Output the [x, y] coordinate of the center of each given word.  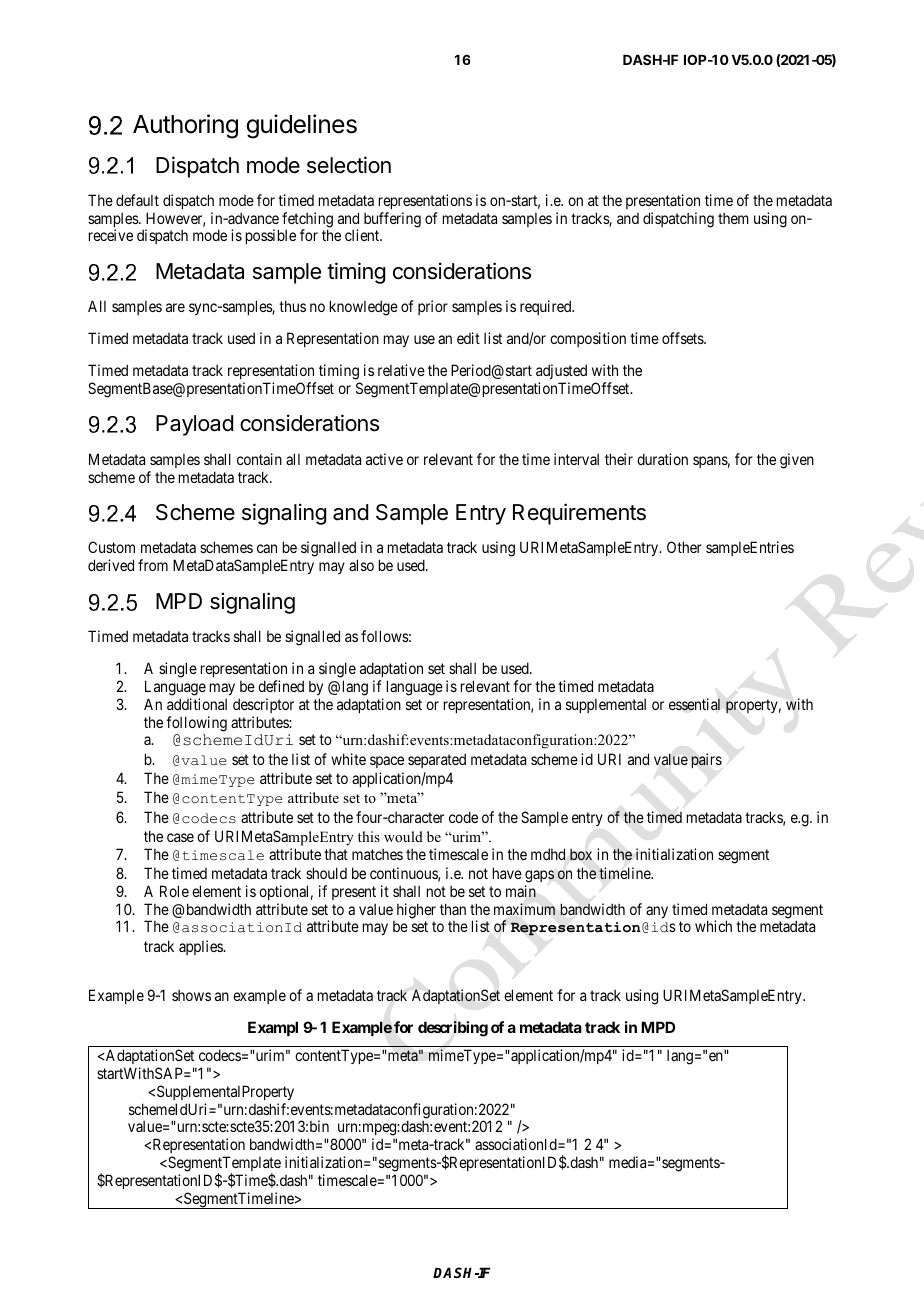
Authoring [185, 126]
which [713, 926]
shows [191, 995]
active [384, 459]
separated [437, 760]
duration [662, 459]
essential [694, 704]
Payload [194, 425]
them [733, 218]
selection [349, 165]
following [196, 724]
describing [453, 1029]
